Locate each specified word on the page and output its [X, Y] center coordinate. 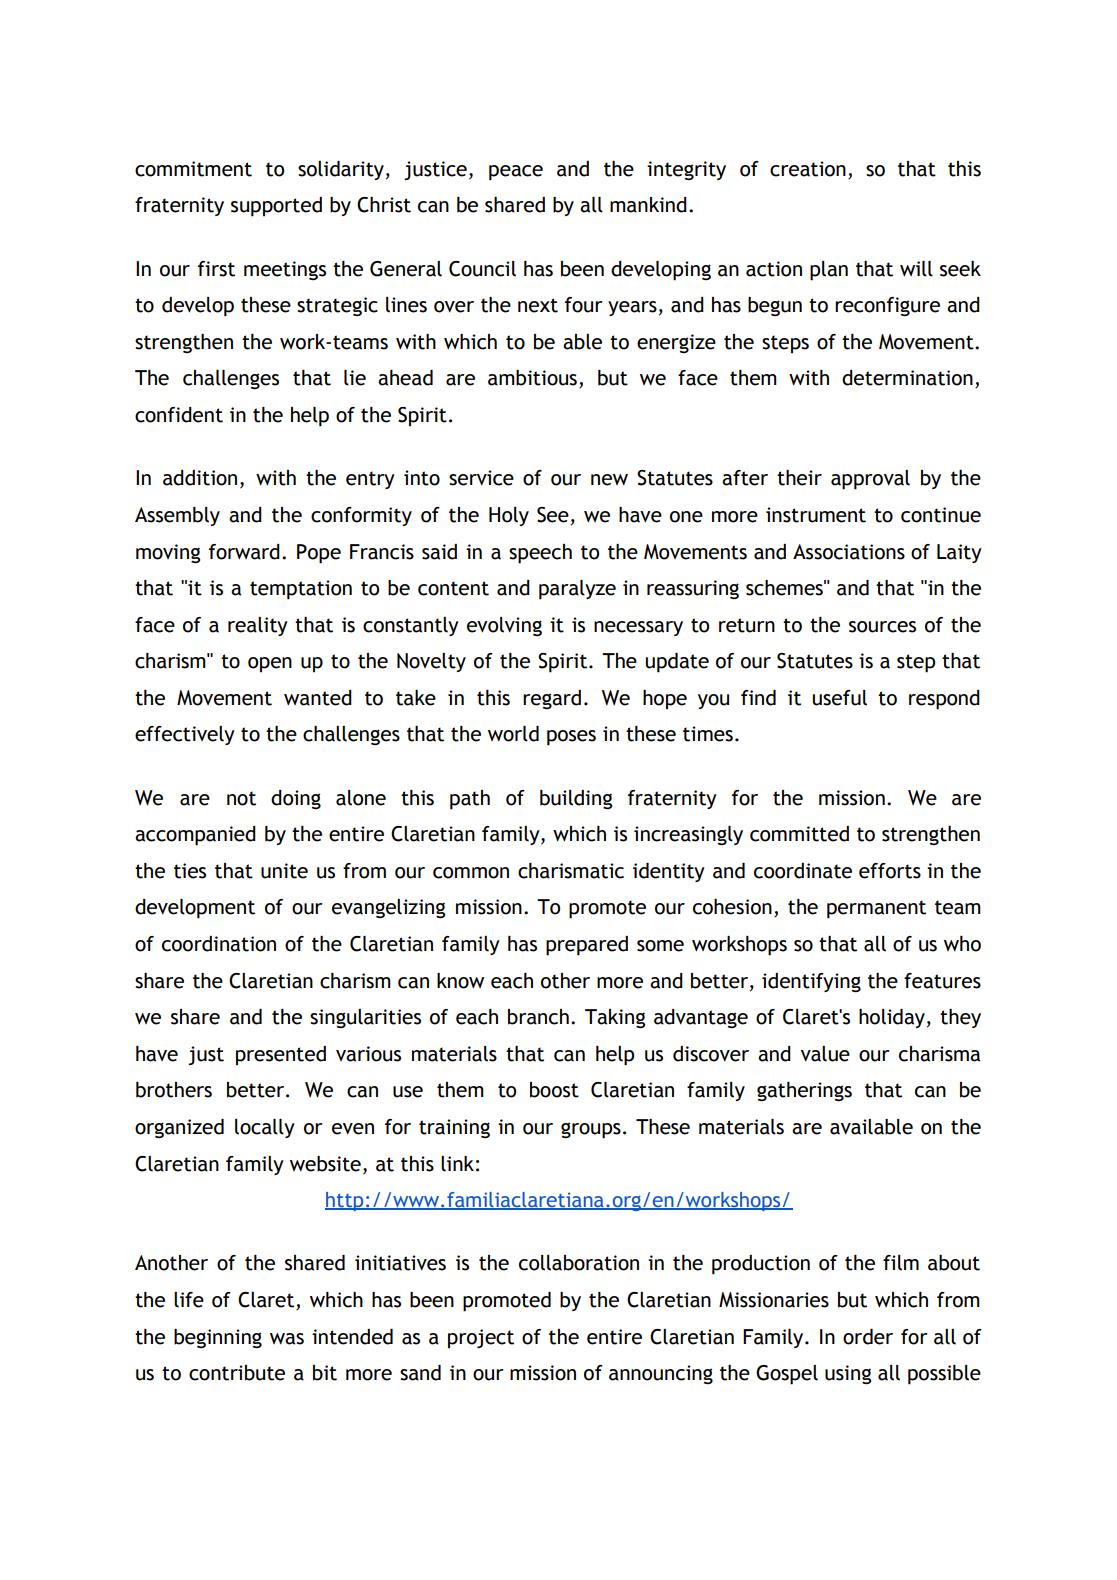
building [576, 800]
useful [840, 698]
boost [554, 1090]
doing [296, 799]
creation [808, 169]
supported [276, 207]
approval [870, 480]
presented [281, 1055]
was [287, 1339]
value [825, 1054]
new [609, 480]
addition [200, 478]
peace [516, 173]
